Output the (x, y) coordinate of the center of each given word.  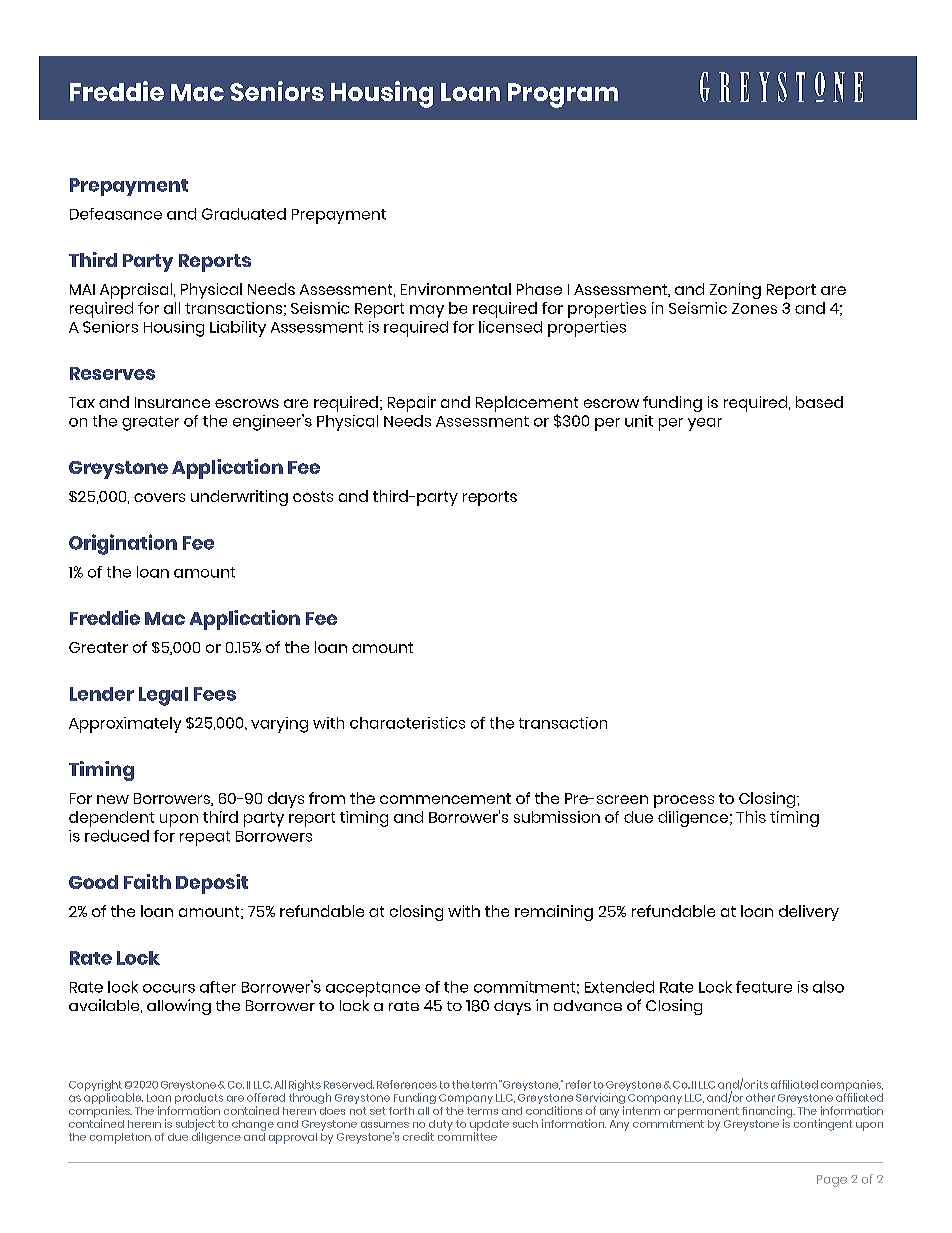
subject (195, 1126)
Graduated (244, 214)
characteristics (407, 723)
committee (467, 1135)
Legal (163, 696)
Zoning (735, 291)
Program (563, 95)
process (684, 801)
